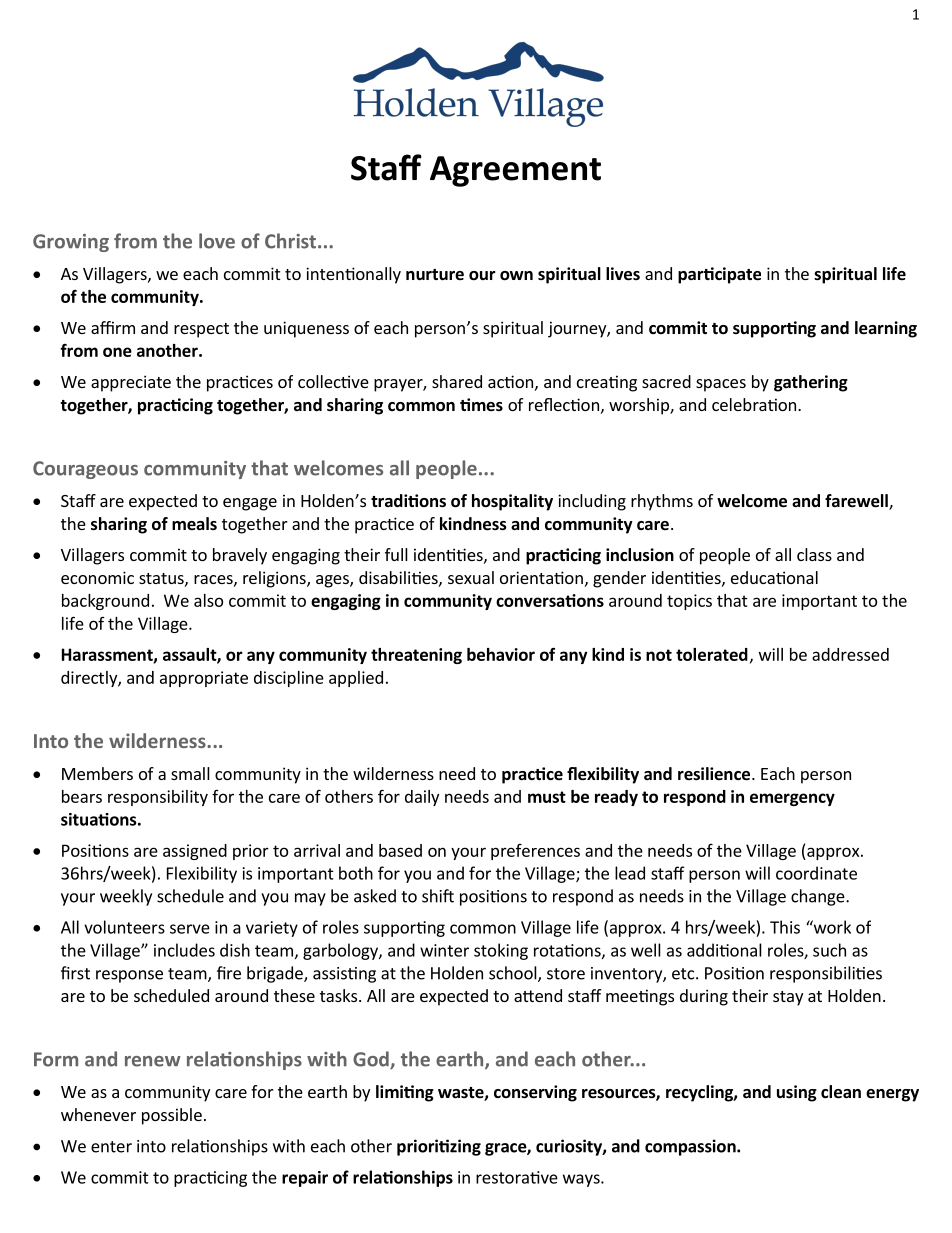  I want to click on restorative, so click(517, 1177).
